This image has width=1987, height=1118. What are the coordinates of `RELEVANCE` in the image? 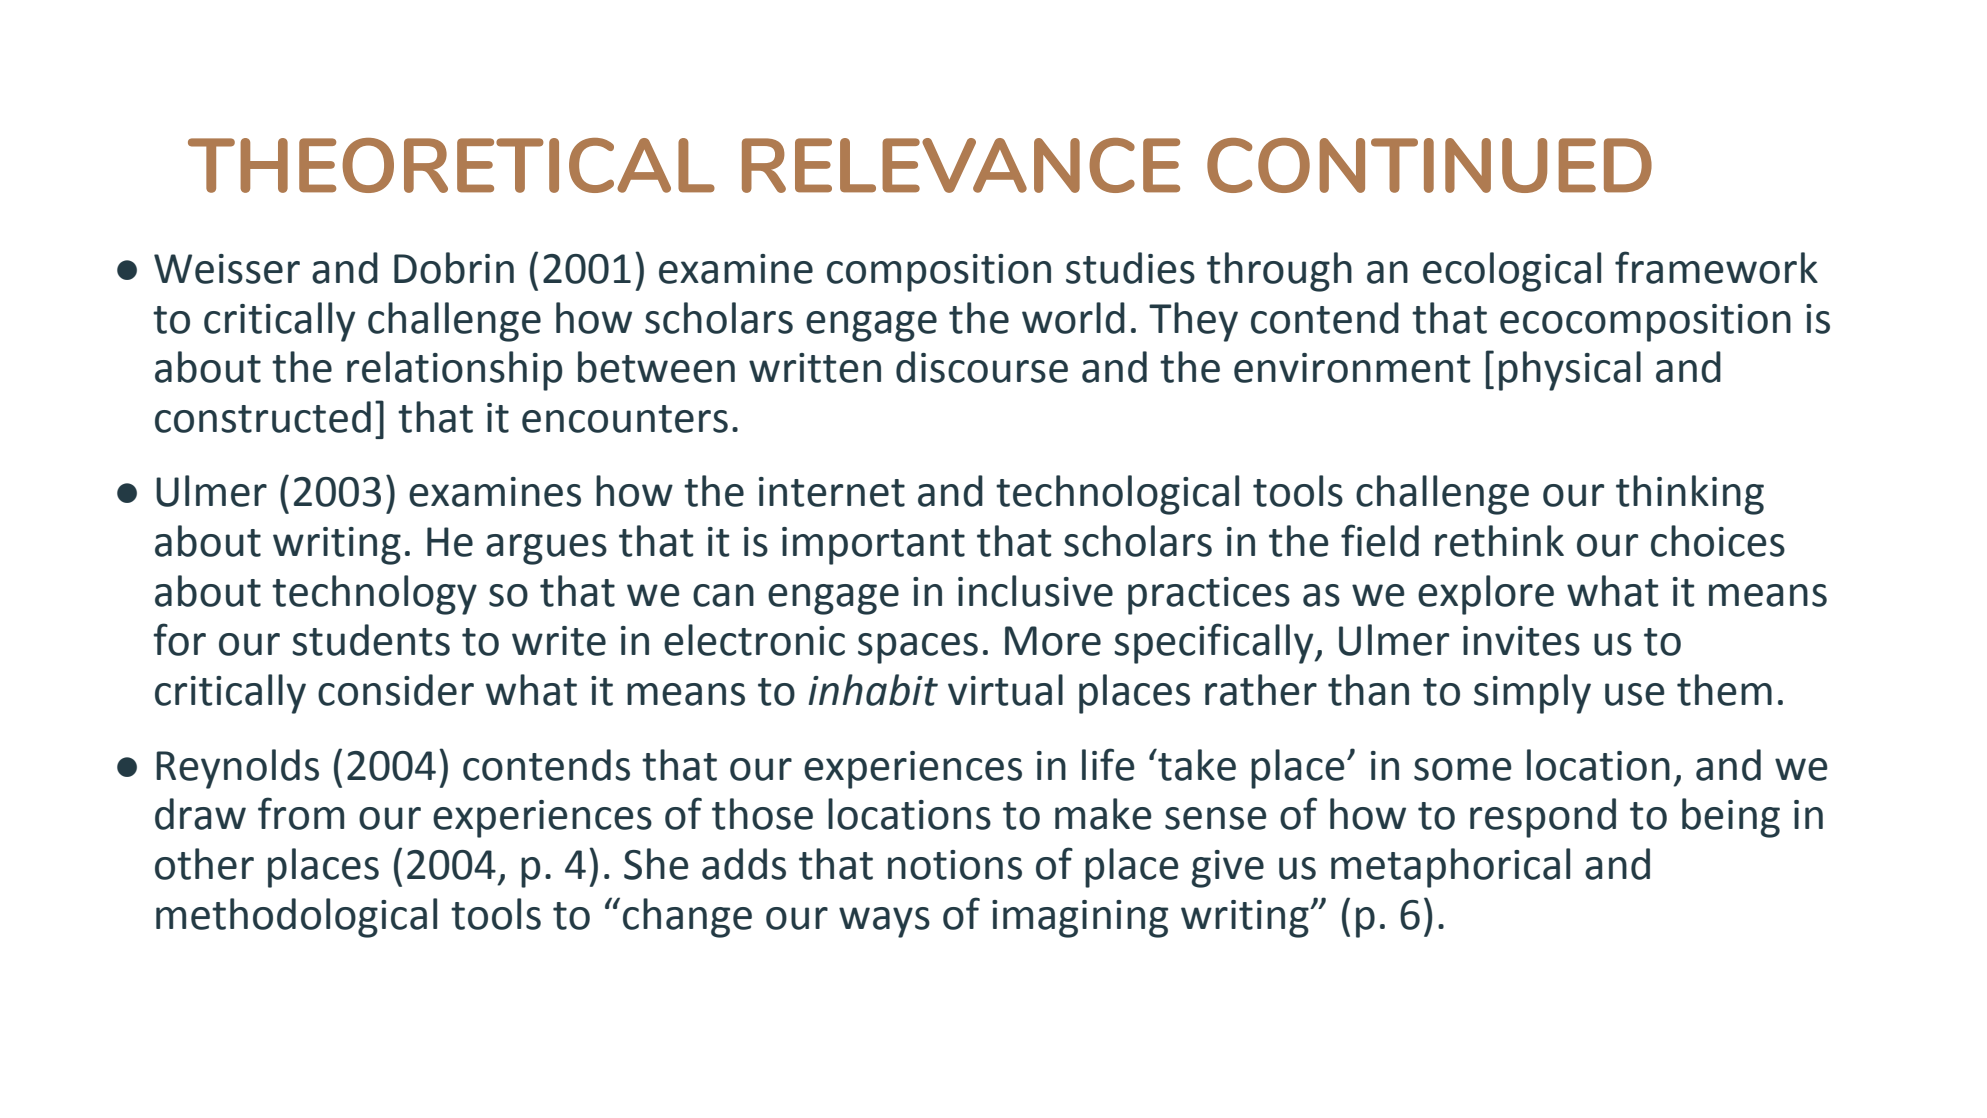 It's located at (961, 165).
